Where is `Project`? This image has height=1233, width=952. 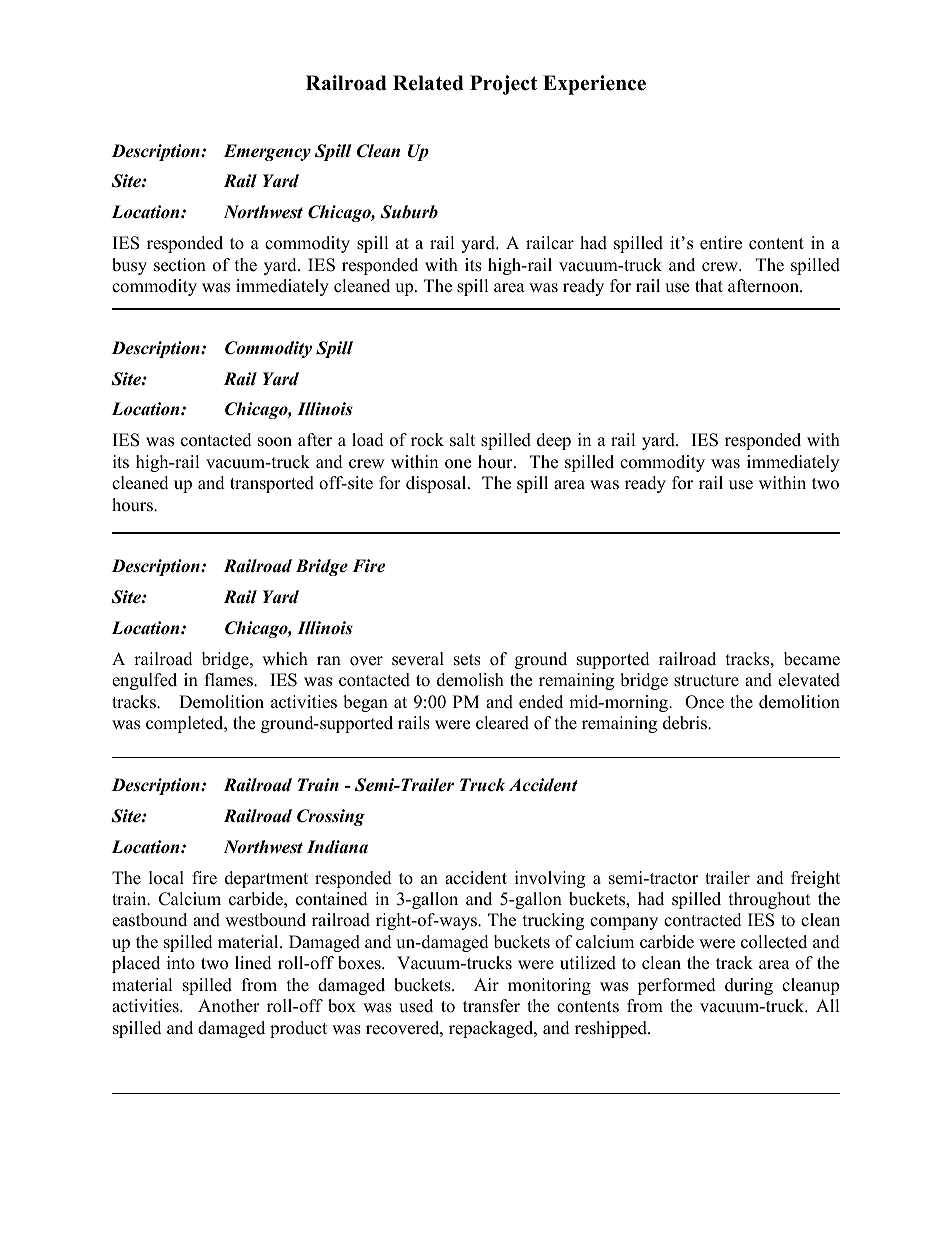 Project is located at coordinates (503, 85).
